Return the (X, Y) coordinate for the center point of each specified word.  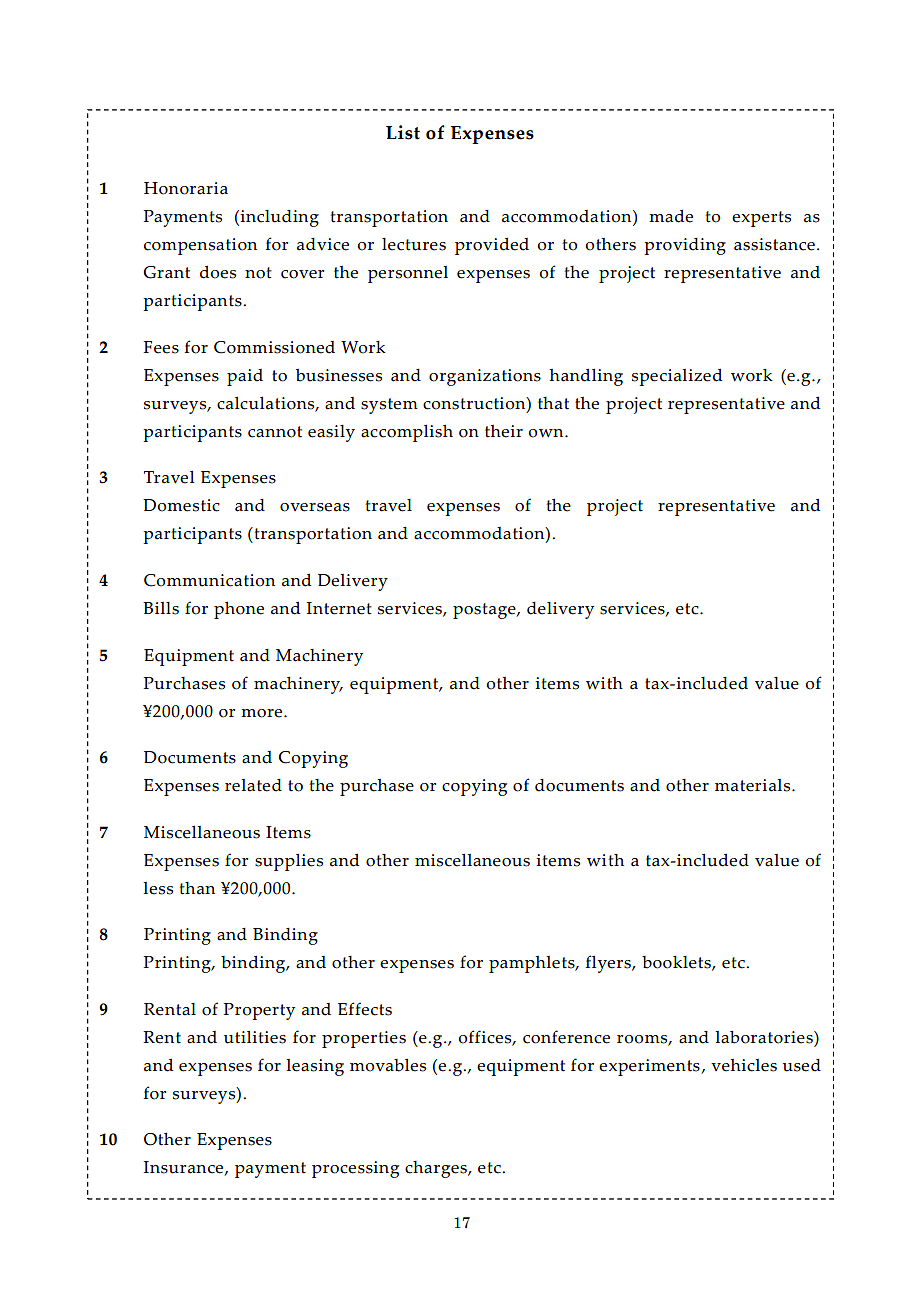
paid (245, 377)
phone (239, 610)
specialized (677, 377)
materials (754, 785)
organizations (485, 377)
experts (761, 219)
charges (437, 1169)
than (197, 888)
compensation (200, 246)
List (403, 132)
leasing (315, 1067)
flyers (609, 964)
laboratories (765, 1037)
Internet (339, 608)
